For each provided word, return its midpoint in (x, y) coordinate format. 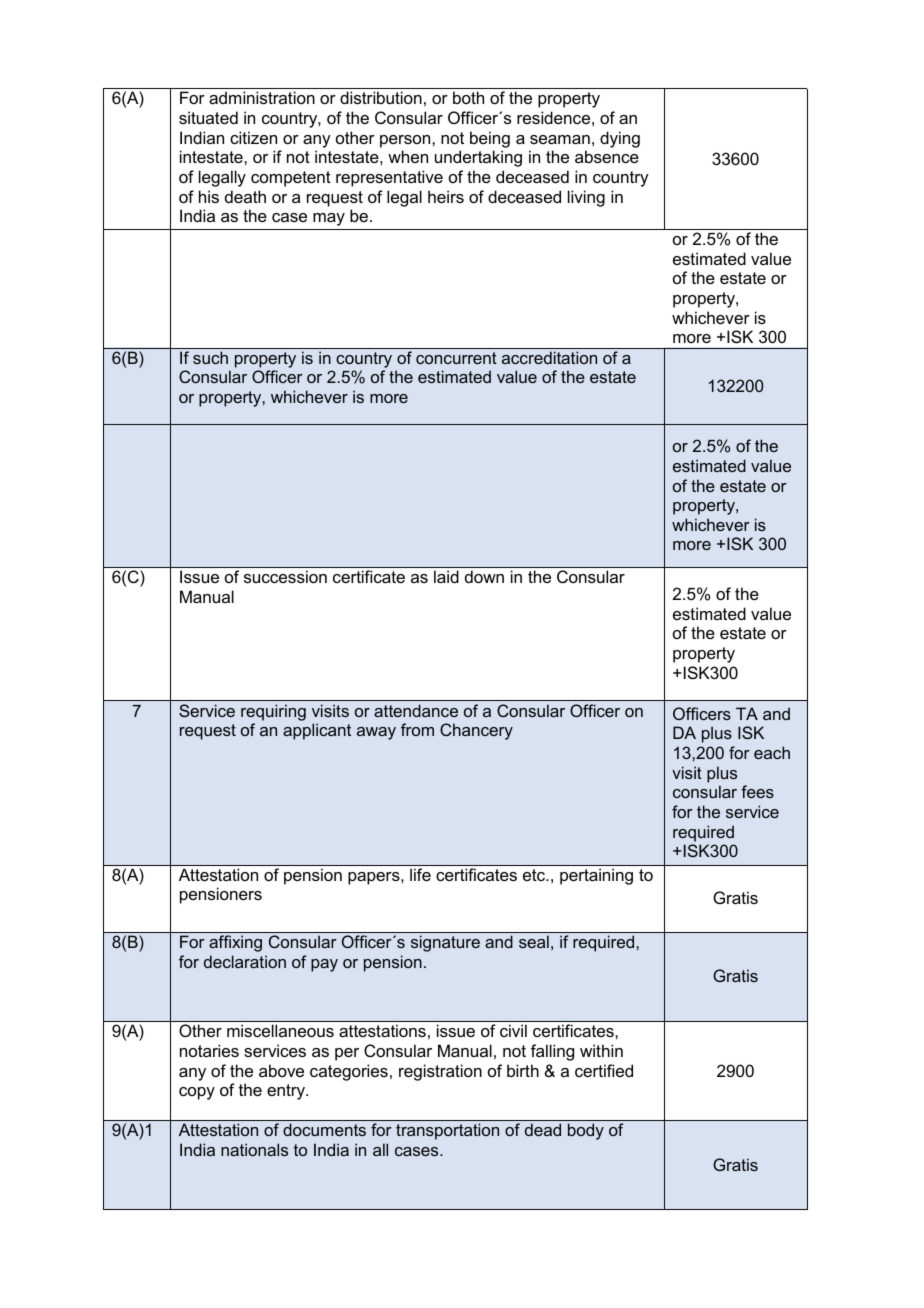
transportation (447, 1131)
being (490, 139)
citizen (253, 137)
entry (287, 1092)
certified (604, 1070)
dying (620, 139)
